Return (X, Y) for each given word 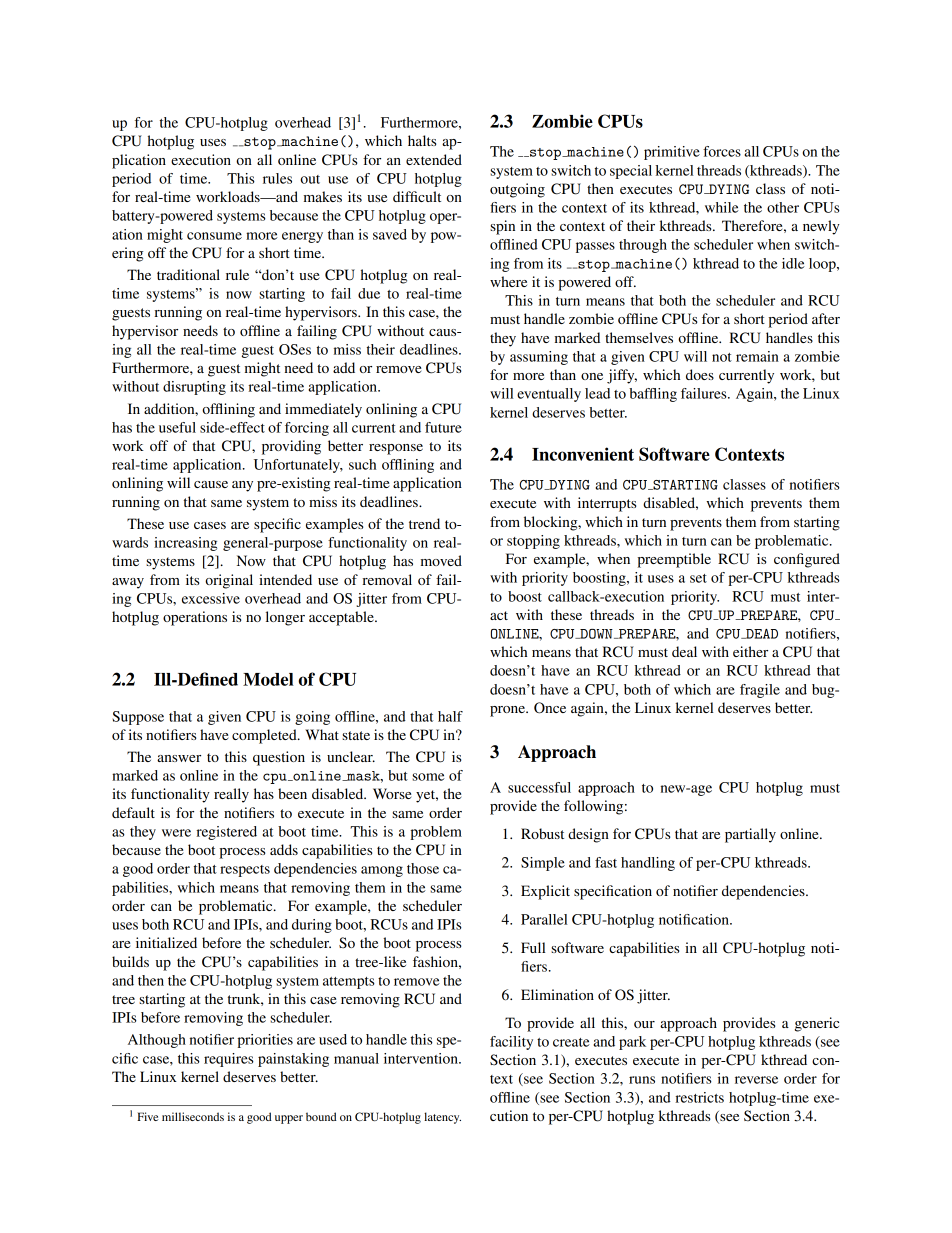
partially (750, 835)
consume (214, 236)
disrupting (194, 388)
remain (757, 356)
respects (245, 871)
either (750, 651)
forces (722, 151)
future (443, 427)
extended (434, 159)
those (423, 868)
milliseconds (193, 1116)
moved (441, 560)
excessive (211, 598)
